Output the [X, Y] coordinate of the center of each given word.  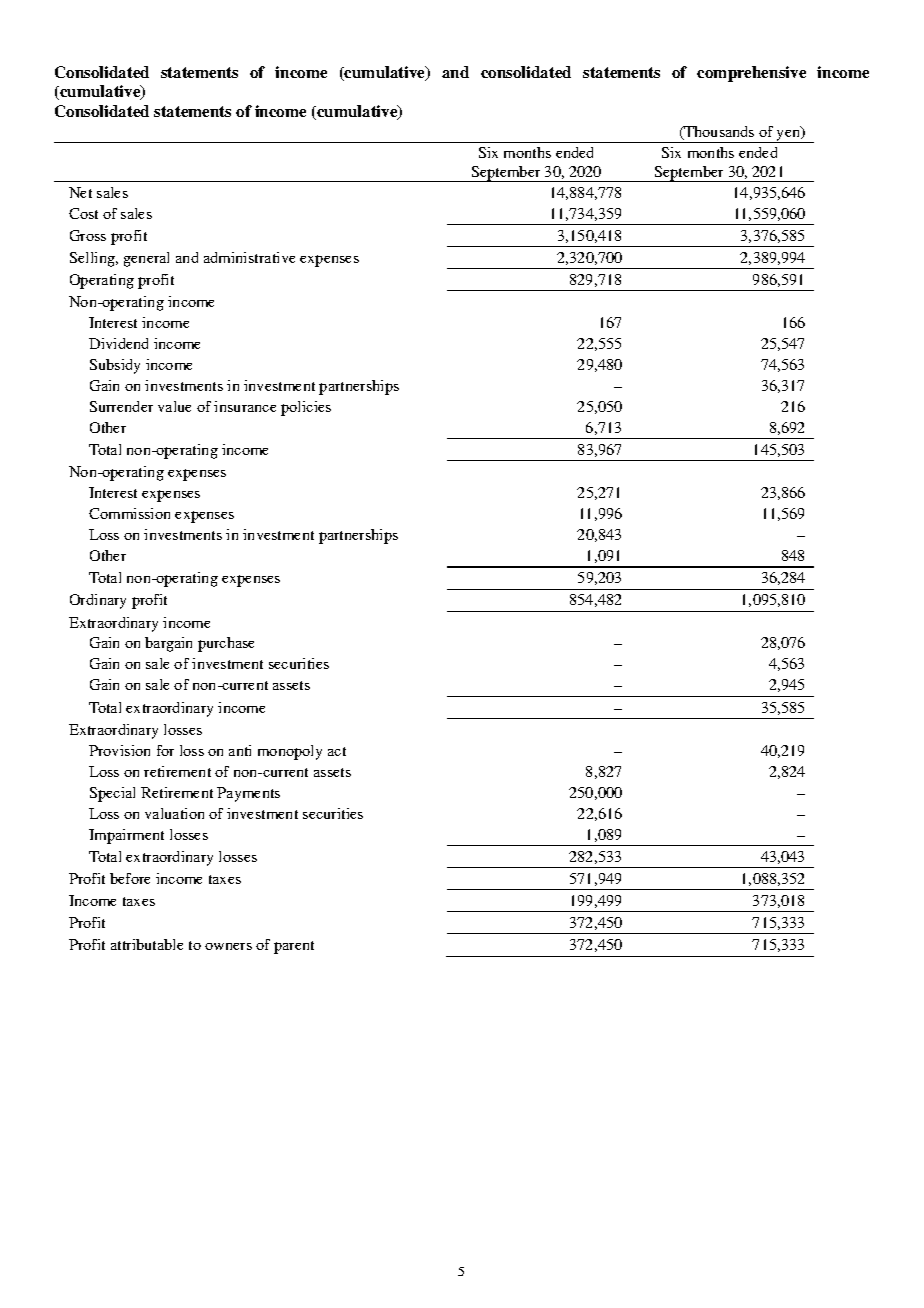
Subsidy [115, 366]
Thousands [718, 133]
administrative [249, 257]
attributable [147, 944]
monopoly [290, 752]
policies [306, 408]
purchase [226, 644]
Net [80, 192]
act [337, 751]
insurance [245, 406]
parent [294, 947]
